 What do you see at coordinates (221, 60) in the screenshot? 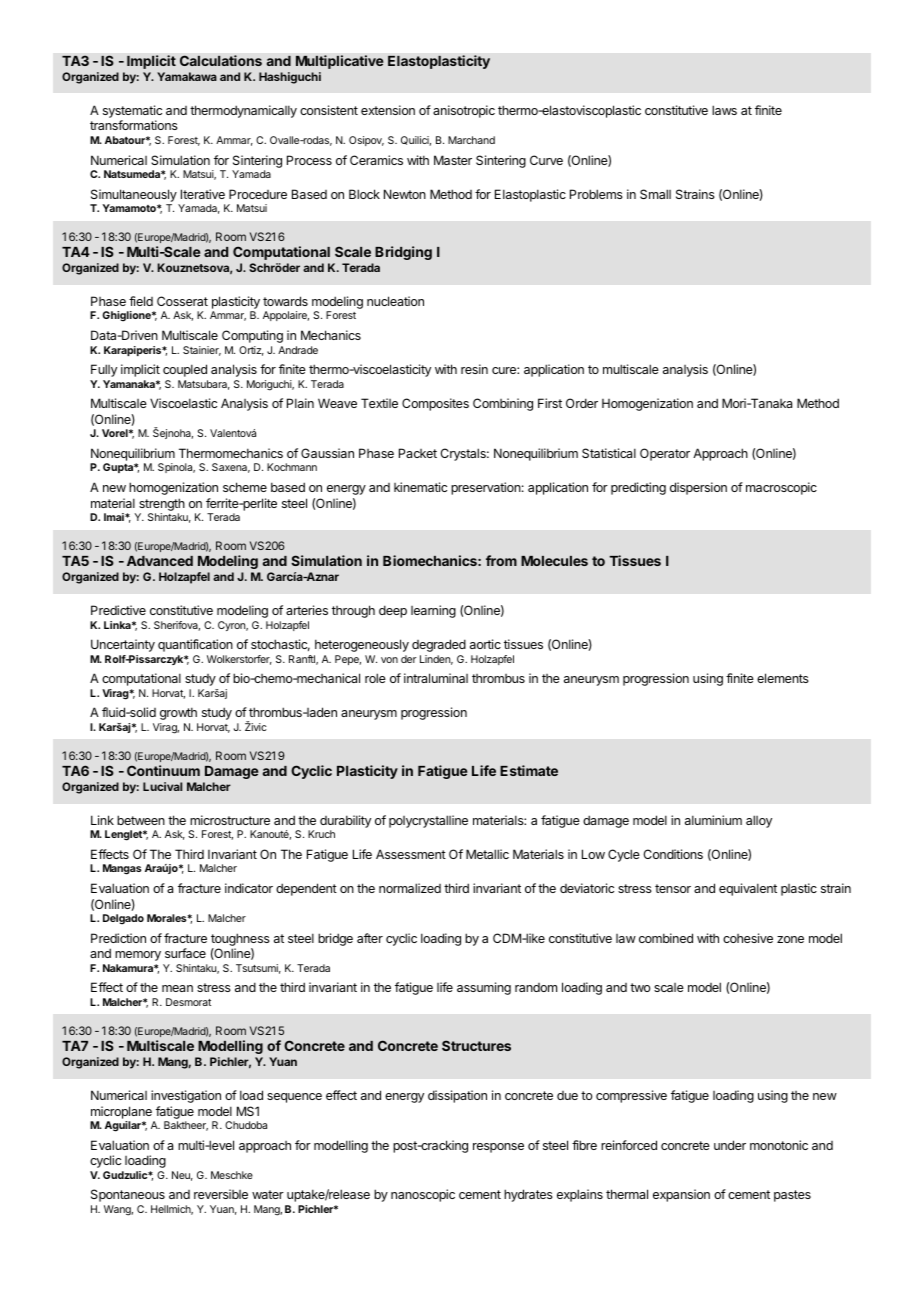
I see `Calculations` at bounding box center [221, 60].
